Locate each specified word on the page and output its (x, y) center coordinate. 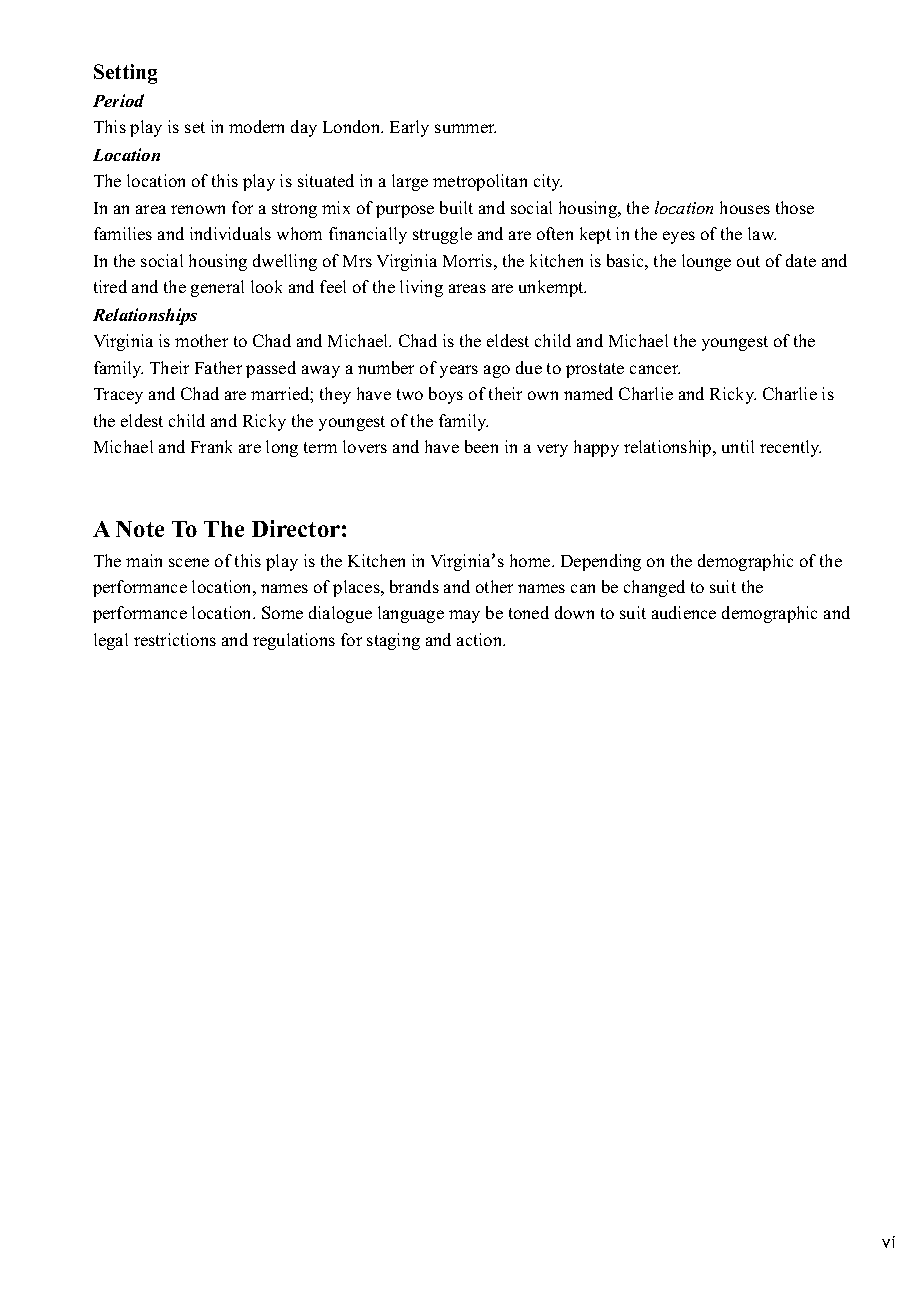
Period (118, 100)
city (548, 182)
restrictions (175, 639)
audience (684, 612)
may (464, 616)
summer (465, 128)
